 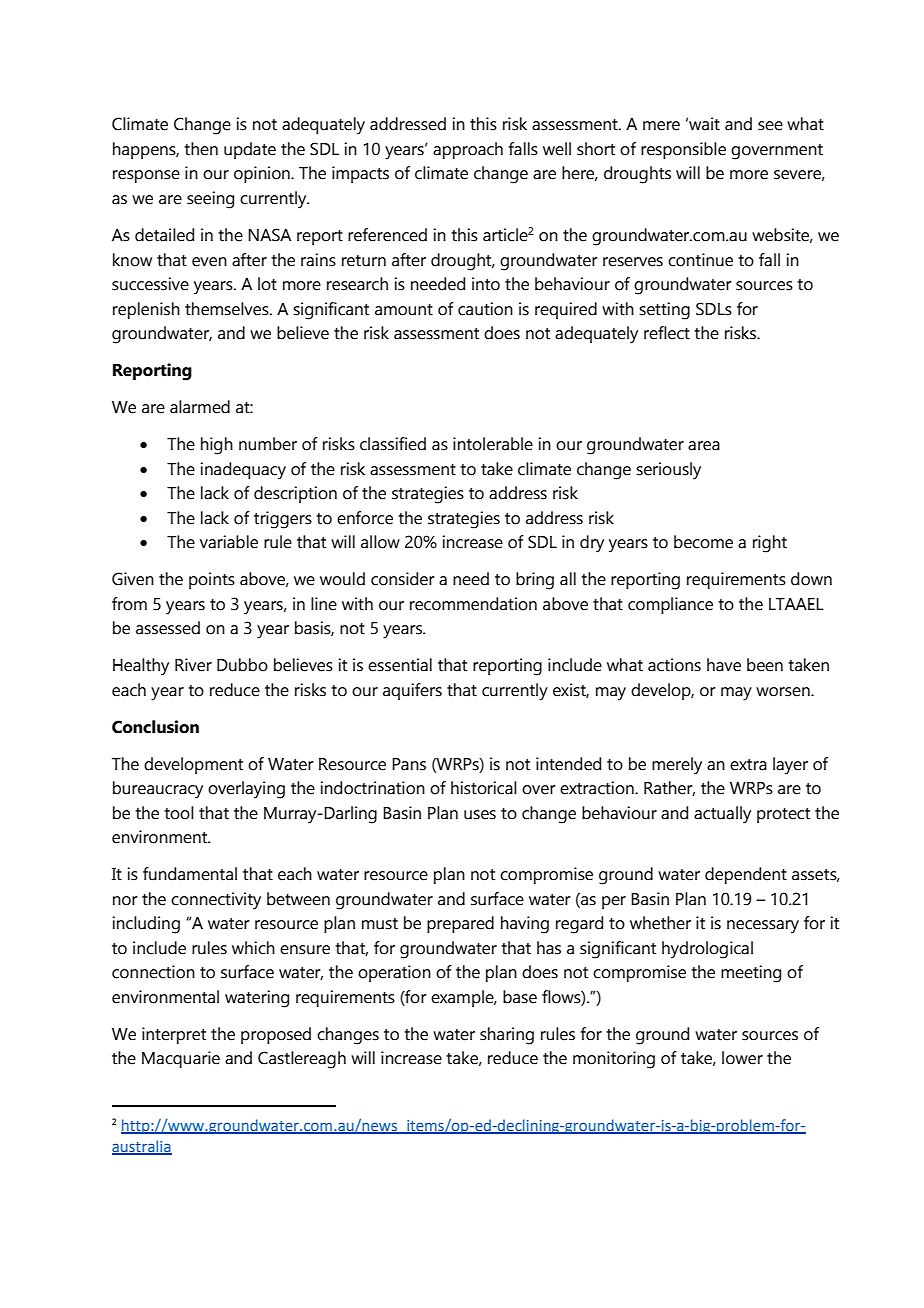 I want to click on alarmed, so click(x=200, y=407).
